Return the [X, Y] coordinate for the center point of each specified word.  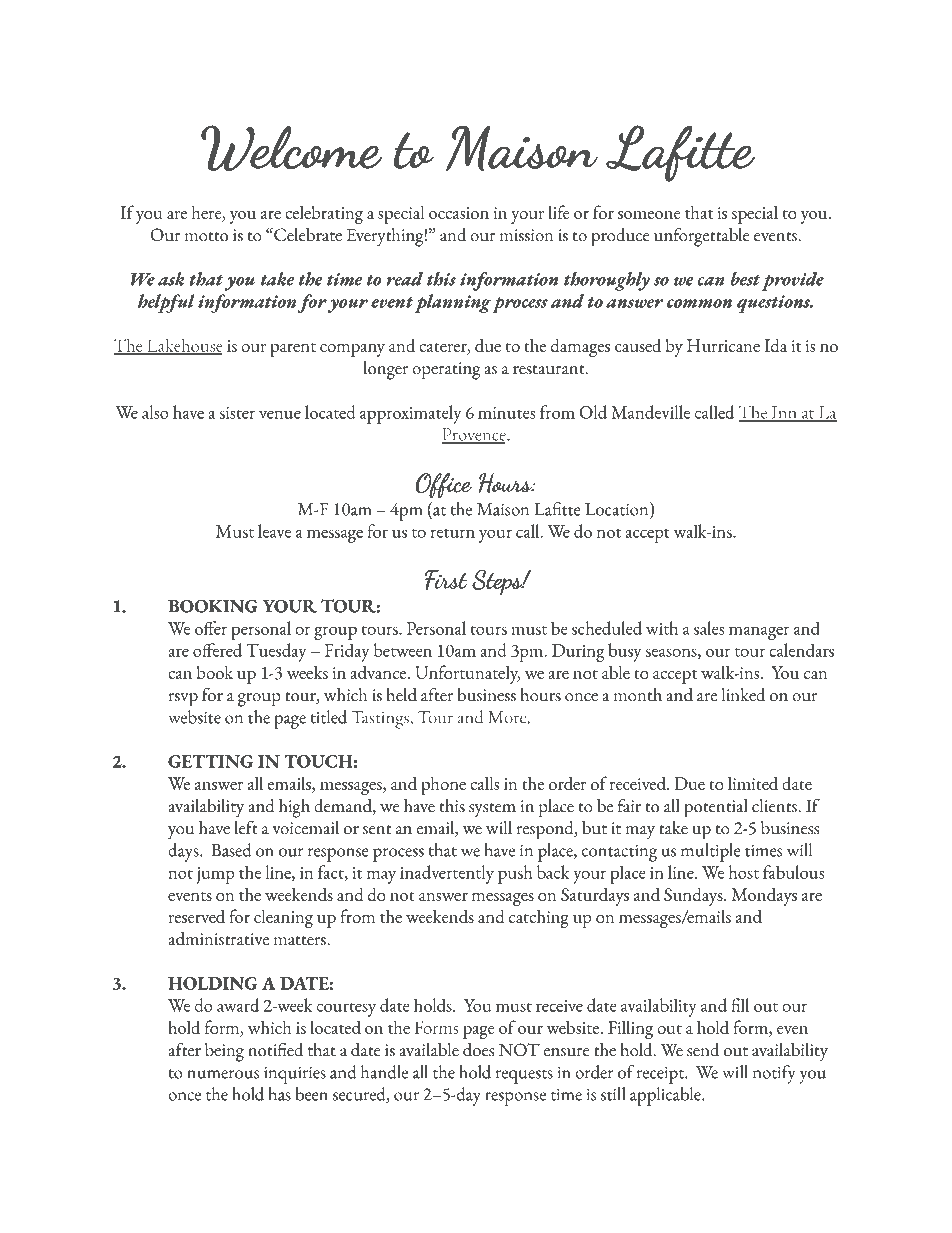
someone [649, 215]
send [703, 1050]
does [478, 1050]
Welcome [291, 148]
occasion [459, 213]
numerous [223, 1074]
